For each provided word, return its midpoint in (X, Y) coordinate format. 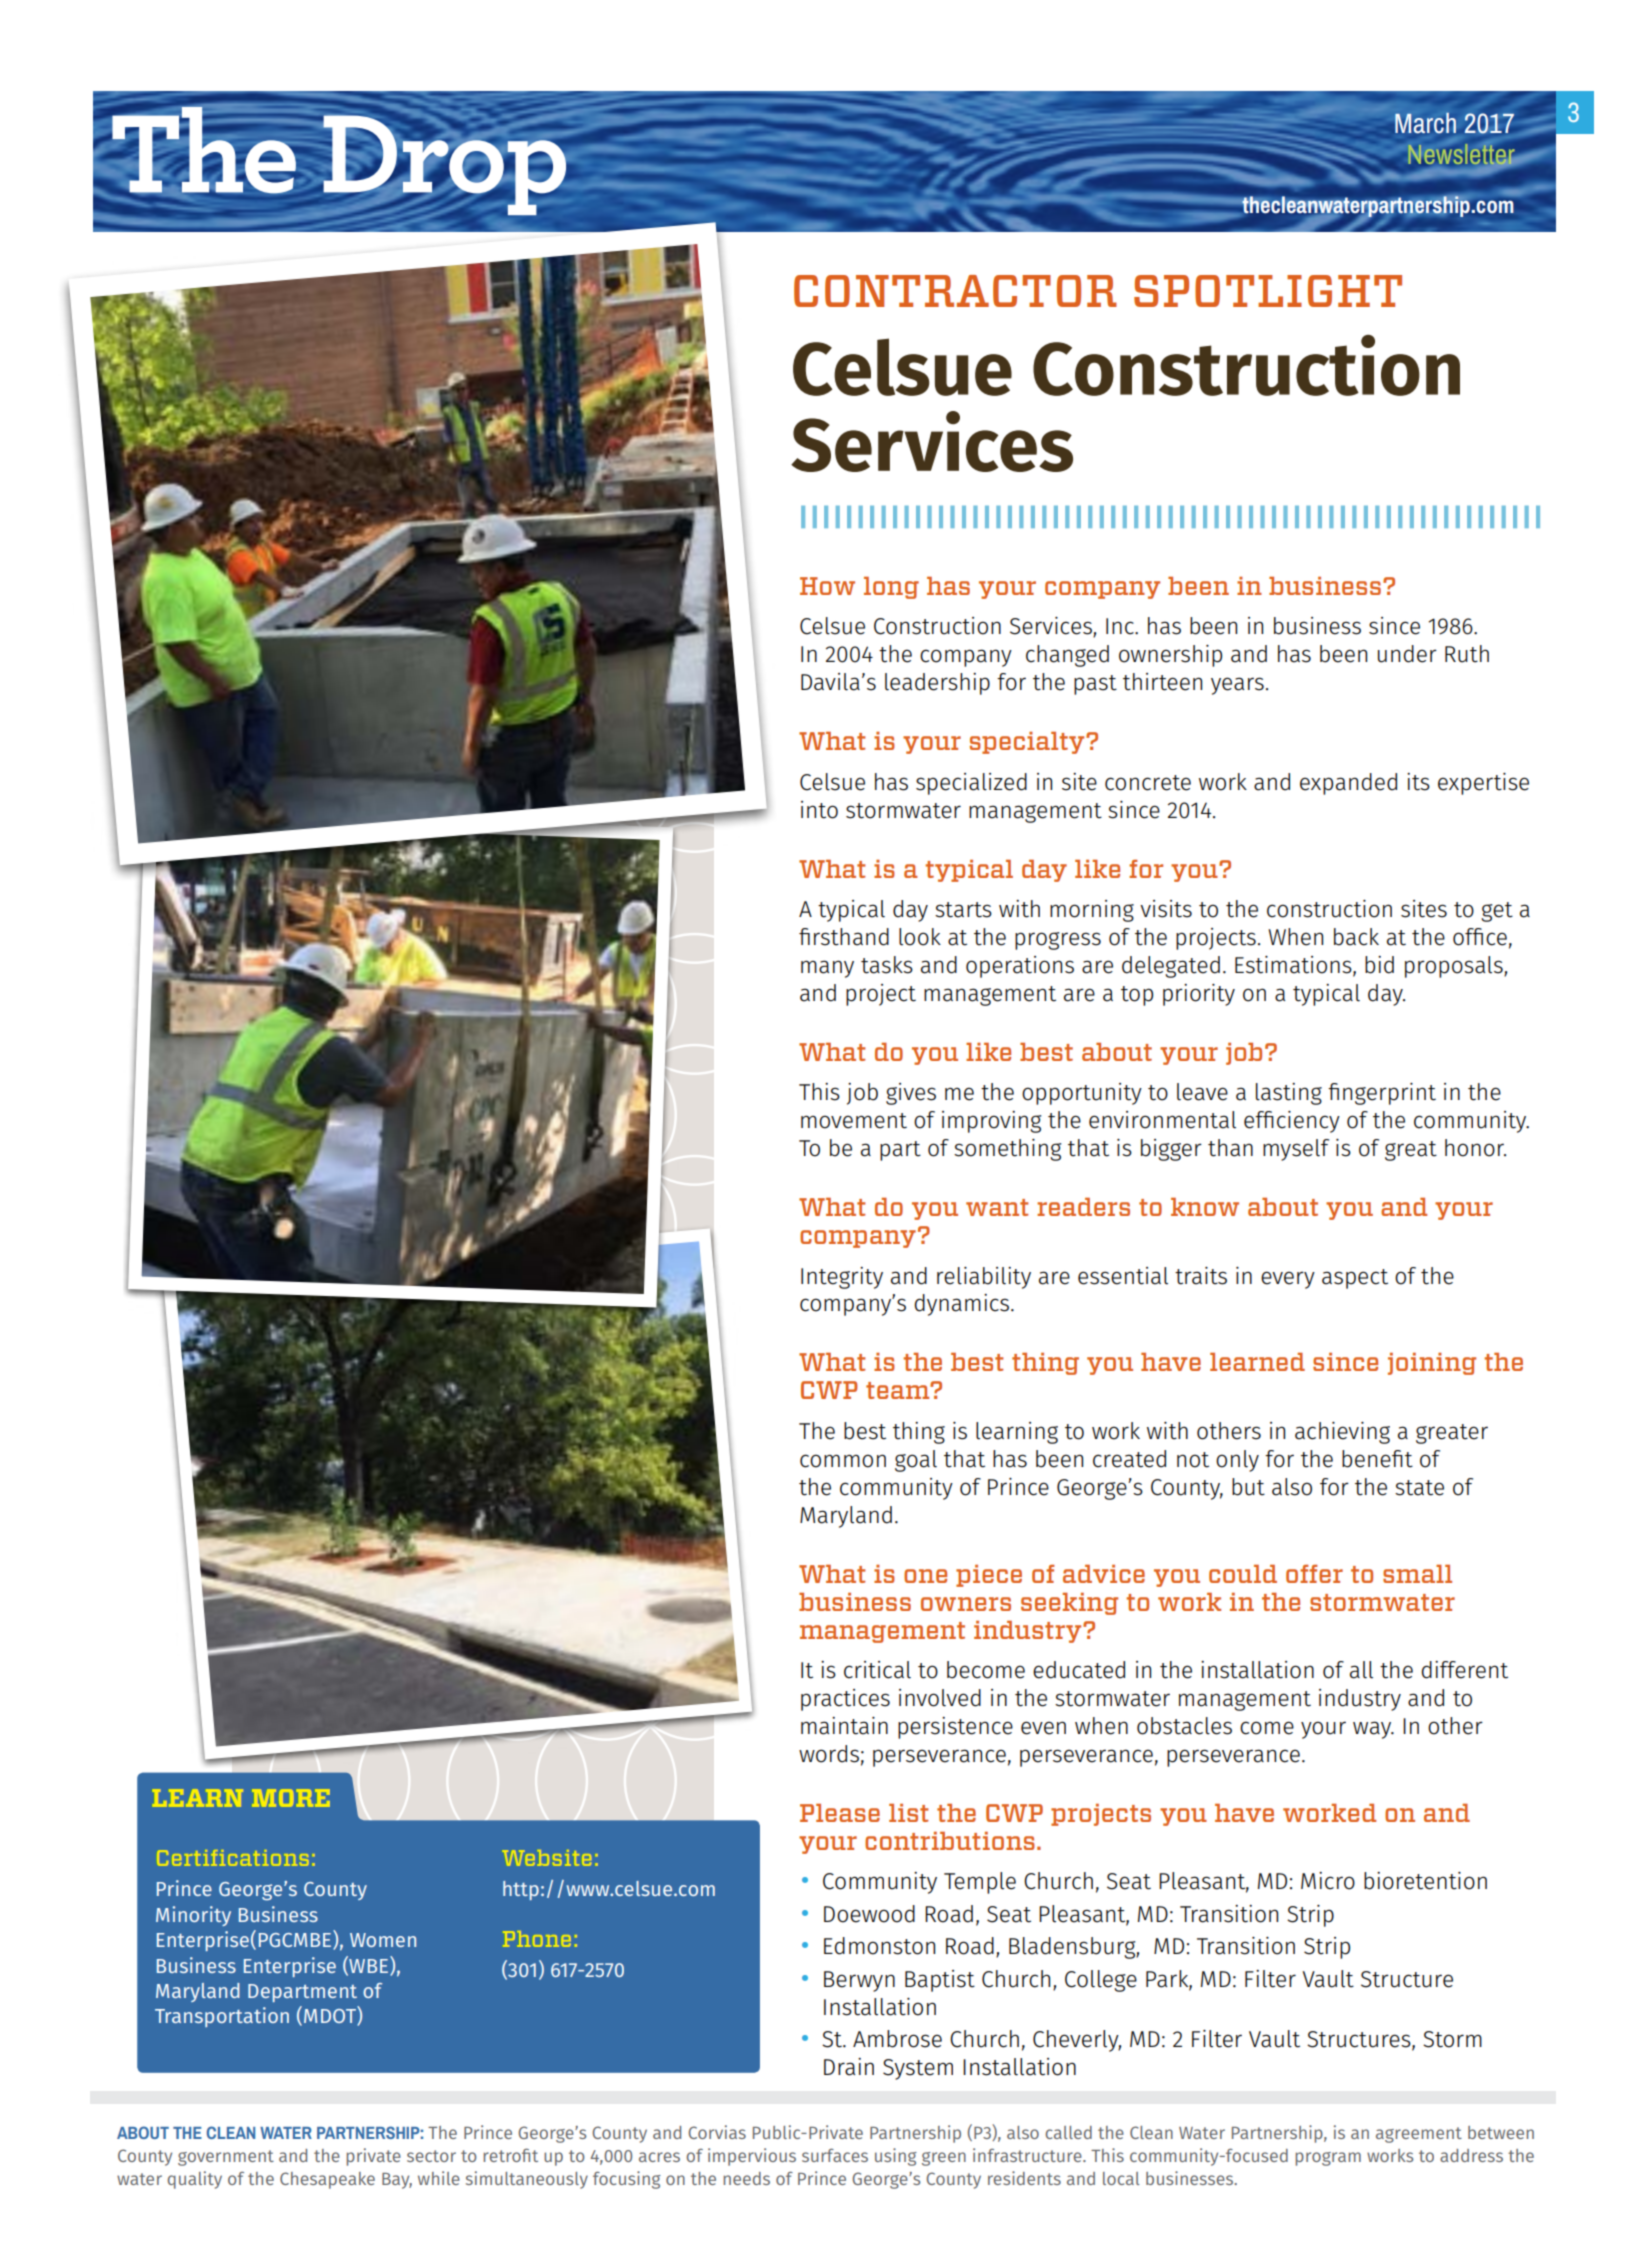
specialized (971, 784)
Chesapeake (327, 2180)
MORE (291, 1798)
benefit (1377, 1459)
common (843, 1461)
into (819, 810)
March (1425, 123)
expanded (1348, 784)
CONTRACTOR (955, 291)
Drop (445, 165)
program (1328, 2159)
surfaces (835, 2155)
